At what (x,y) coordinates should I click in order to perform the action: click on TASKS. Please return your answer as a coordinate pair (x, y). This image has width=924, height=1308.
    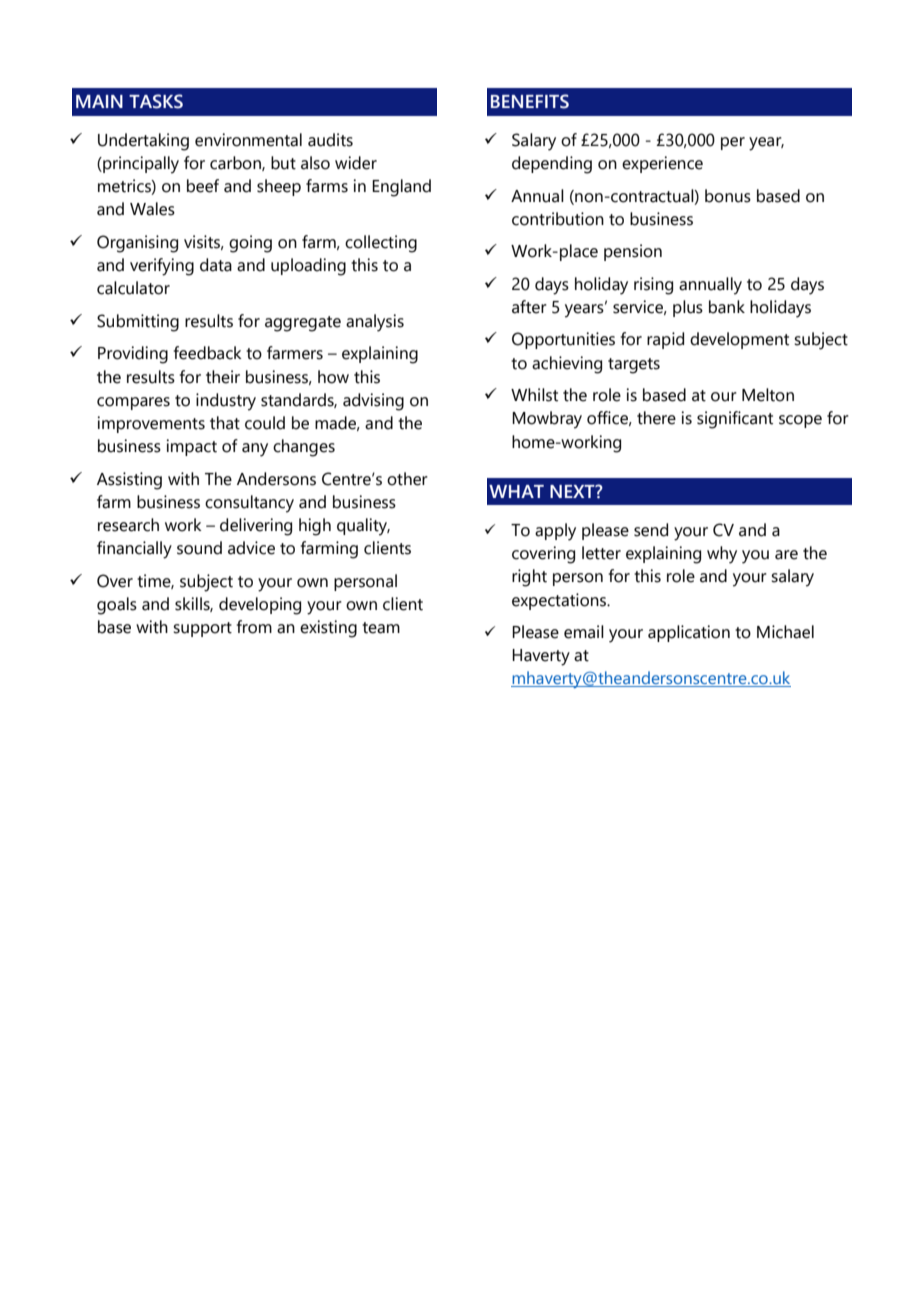
    Looking at the image, I should click on (156, 101).
